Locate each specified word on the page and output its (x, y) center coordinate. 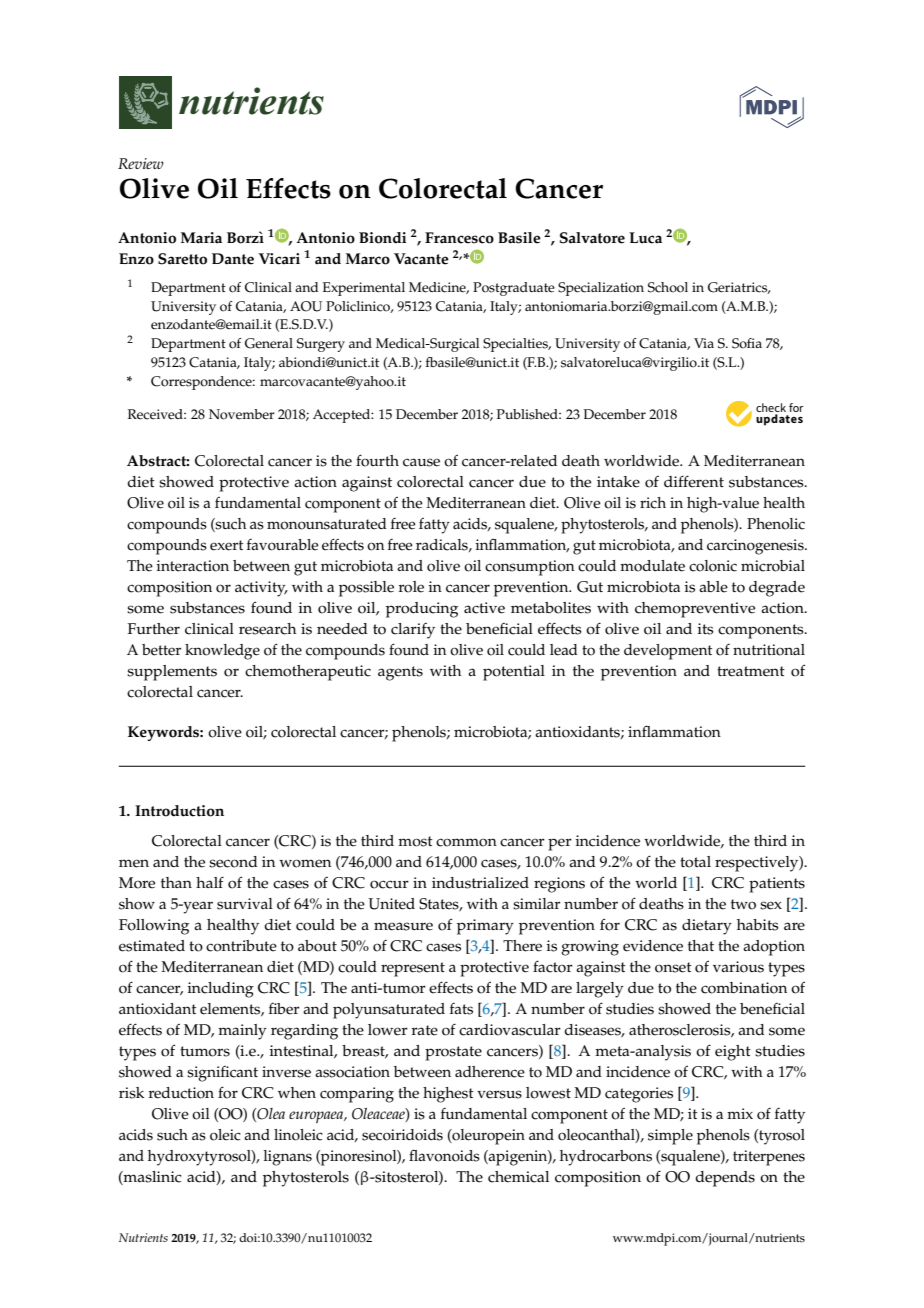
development (668, 652)
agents (400, 673)
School (668, 287)
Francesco (459, 238)
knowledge (222, 652)
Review (141, 163)
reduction (181, 1093)
